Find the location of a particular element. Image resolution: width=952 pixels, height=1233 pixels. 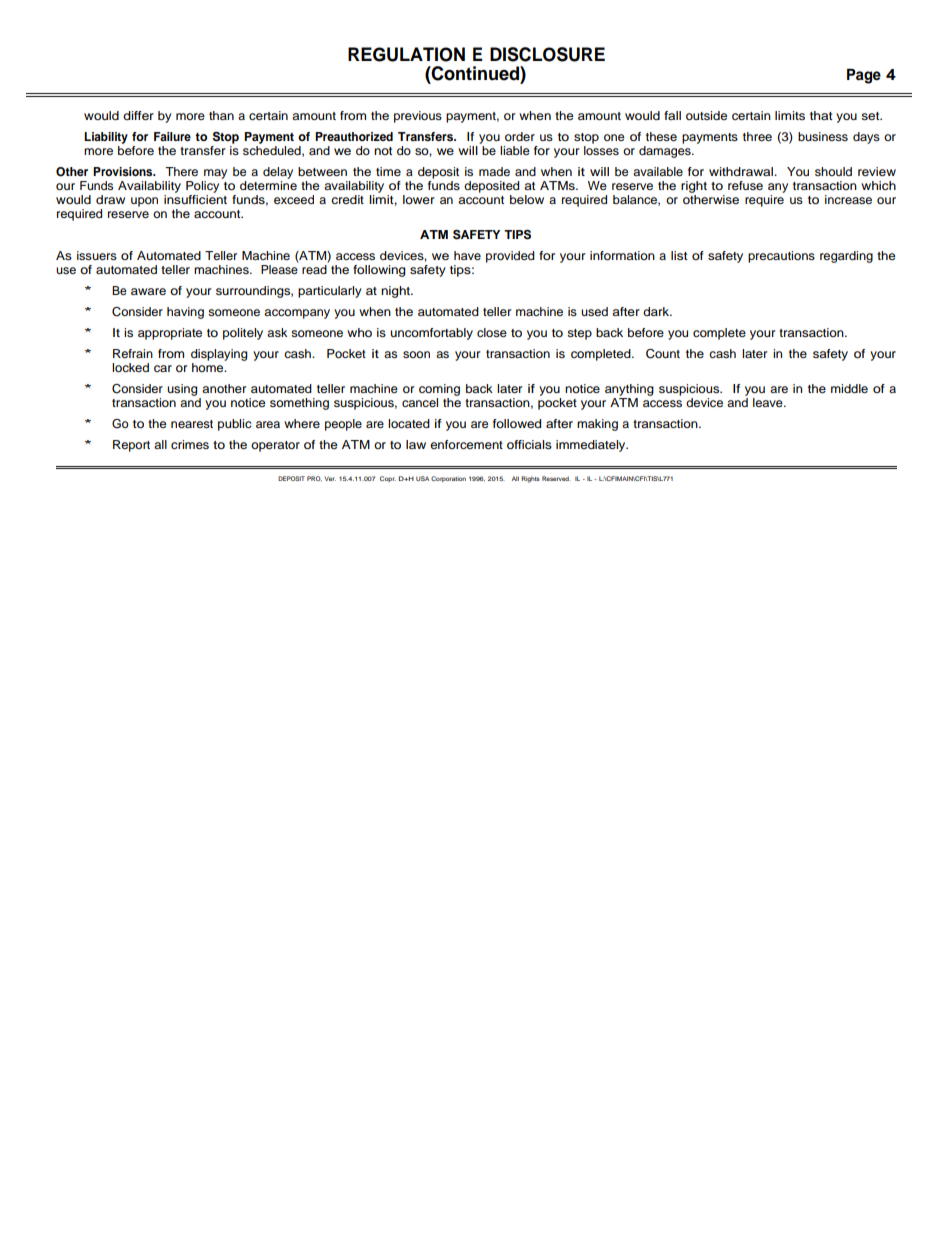

provided is located at coordinates (510, 257).
